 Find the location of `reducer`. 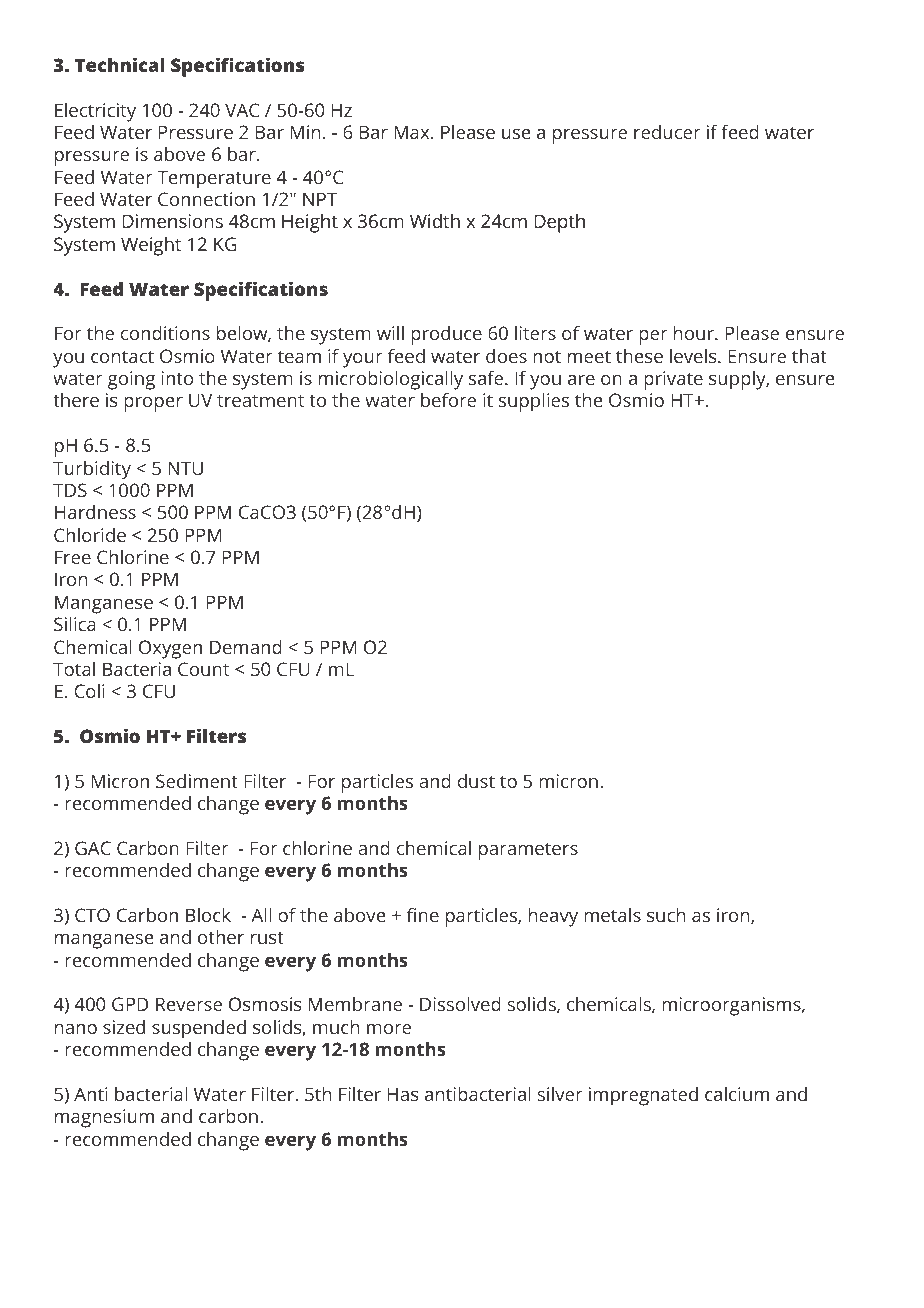

reducer is located at coordinates (667, 132).
